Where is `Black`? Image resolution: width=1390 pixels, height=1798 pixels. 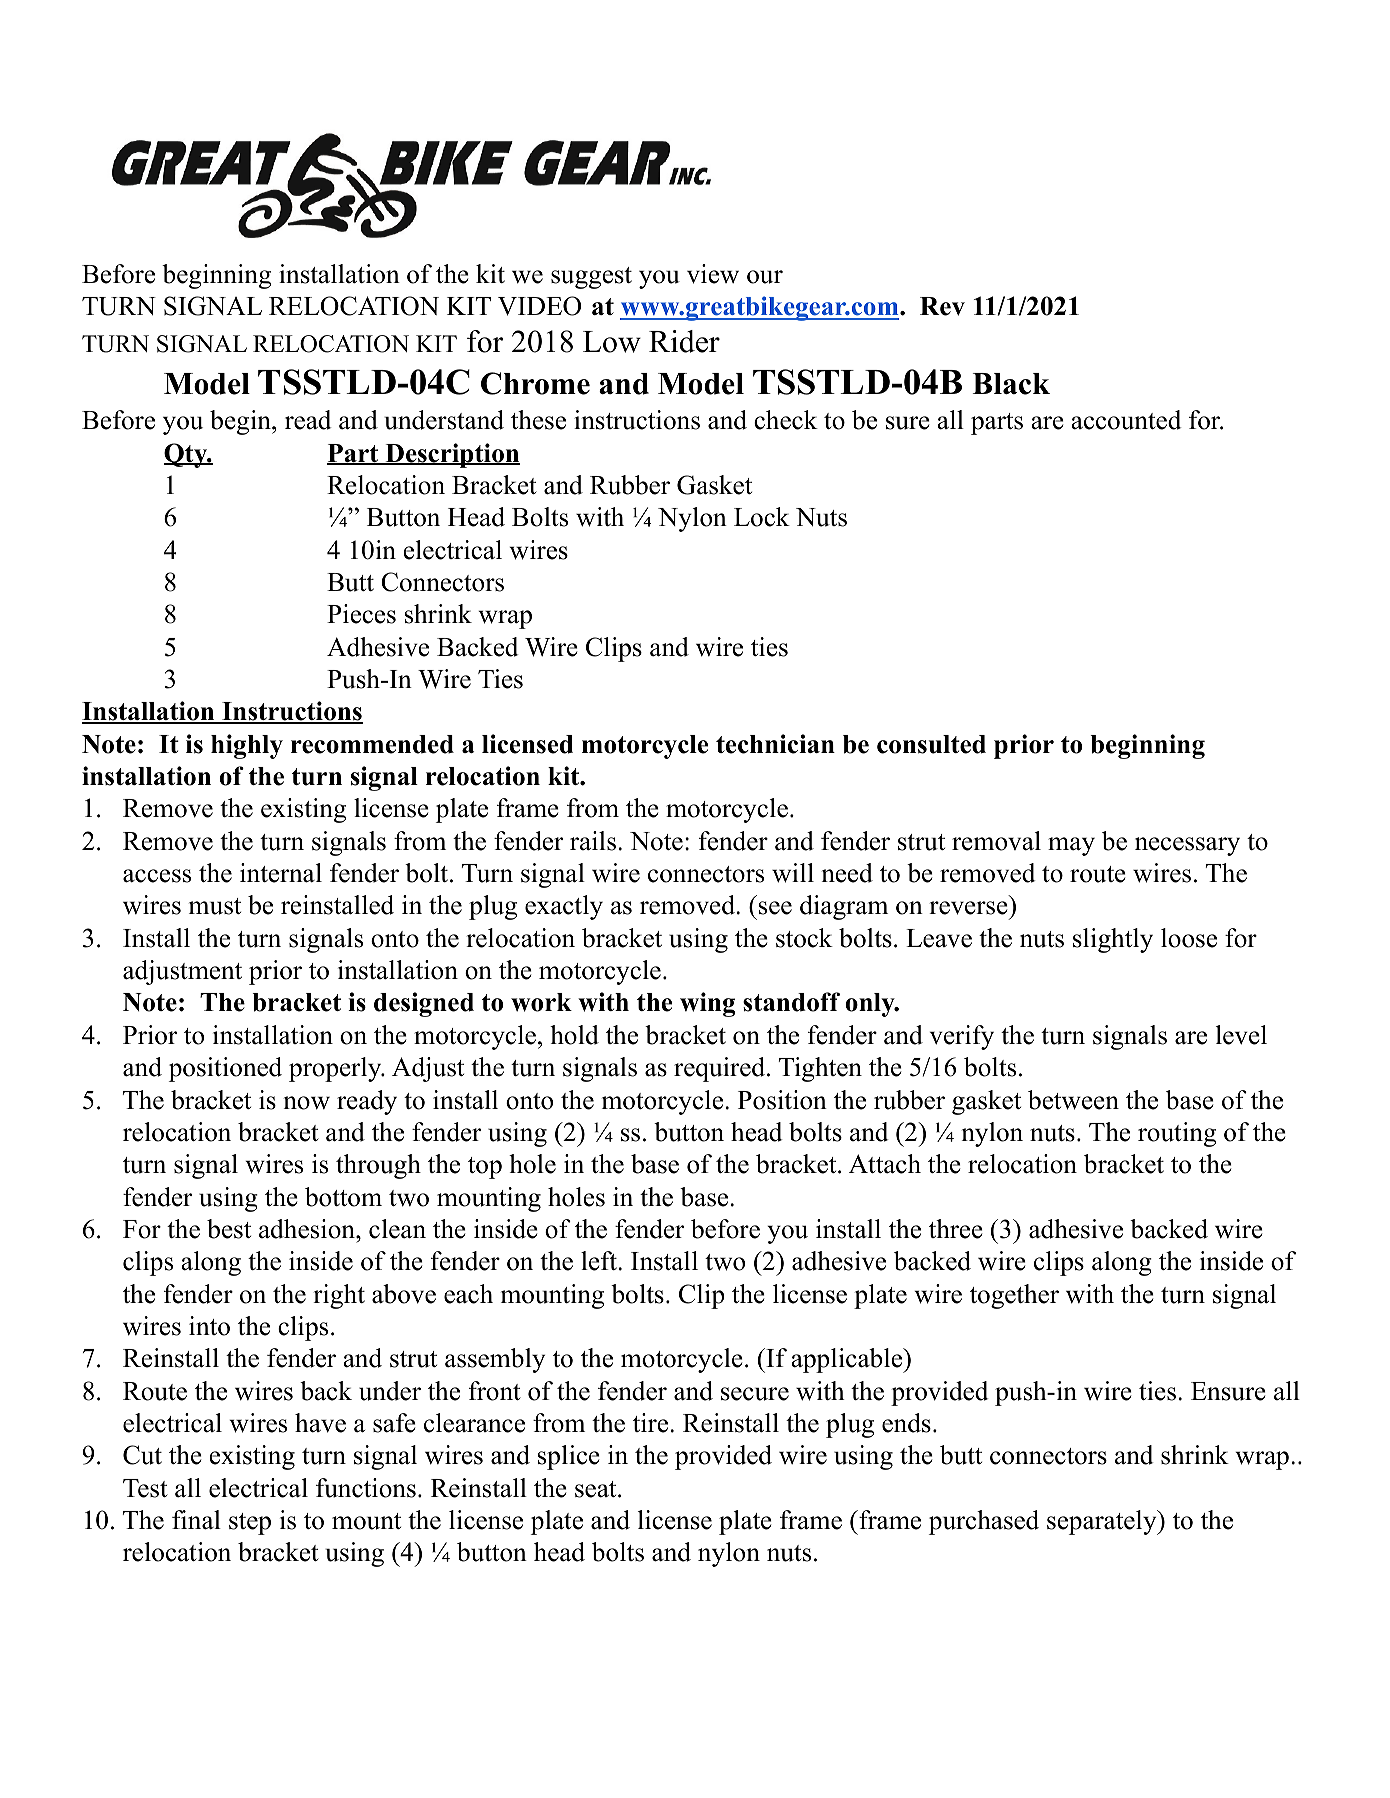 Black is located at coordinates (1011, 384).
